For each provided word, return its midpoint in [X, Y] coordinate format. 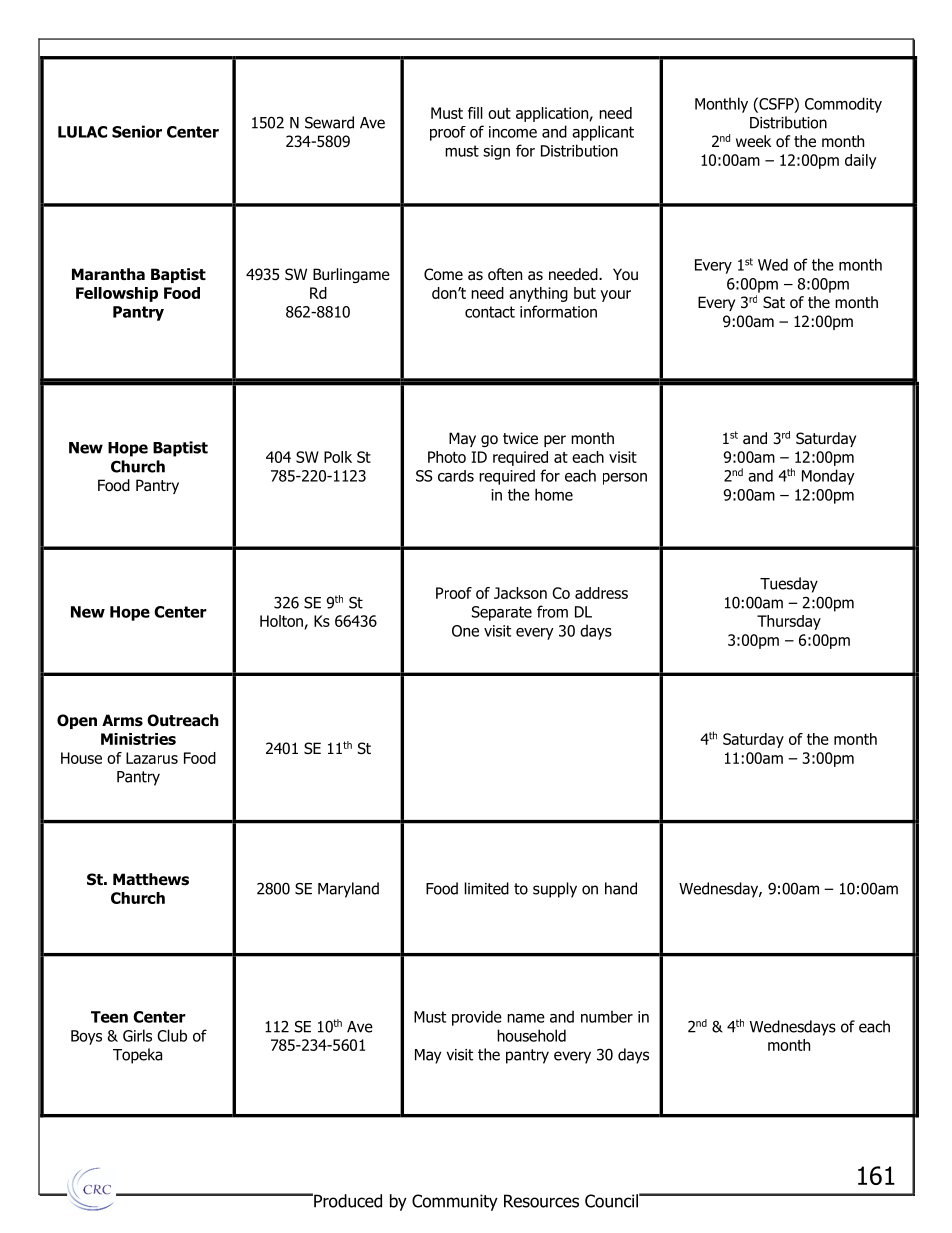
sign [496, 152]
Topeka [137, 1056]
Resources [541, 1201]
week [753, 141]
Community [455, 1202]
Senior [137, 131]
